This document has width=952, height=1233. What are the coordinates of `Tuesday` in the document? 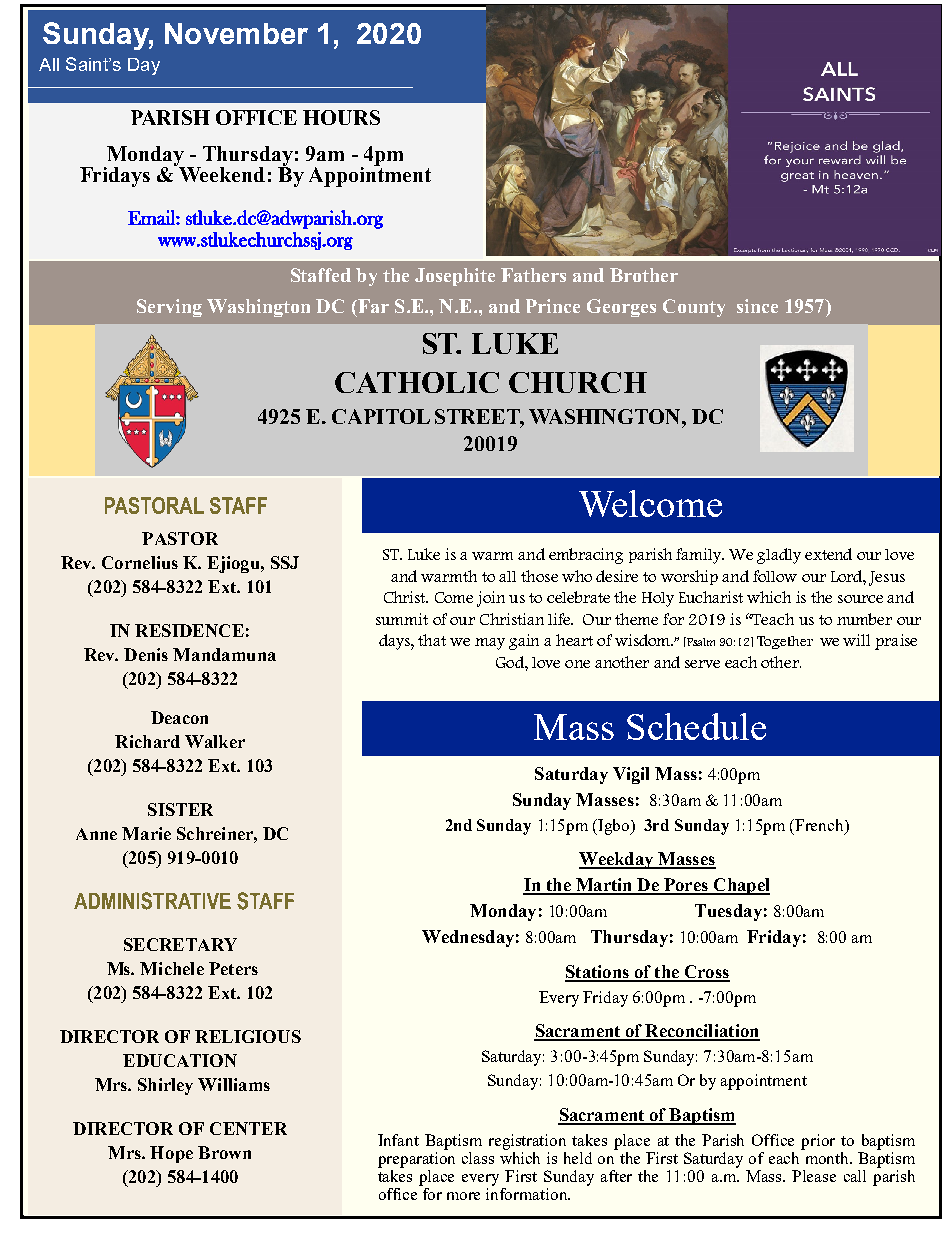 It's located at (728, 912).
